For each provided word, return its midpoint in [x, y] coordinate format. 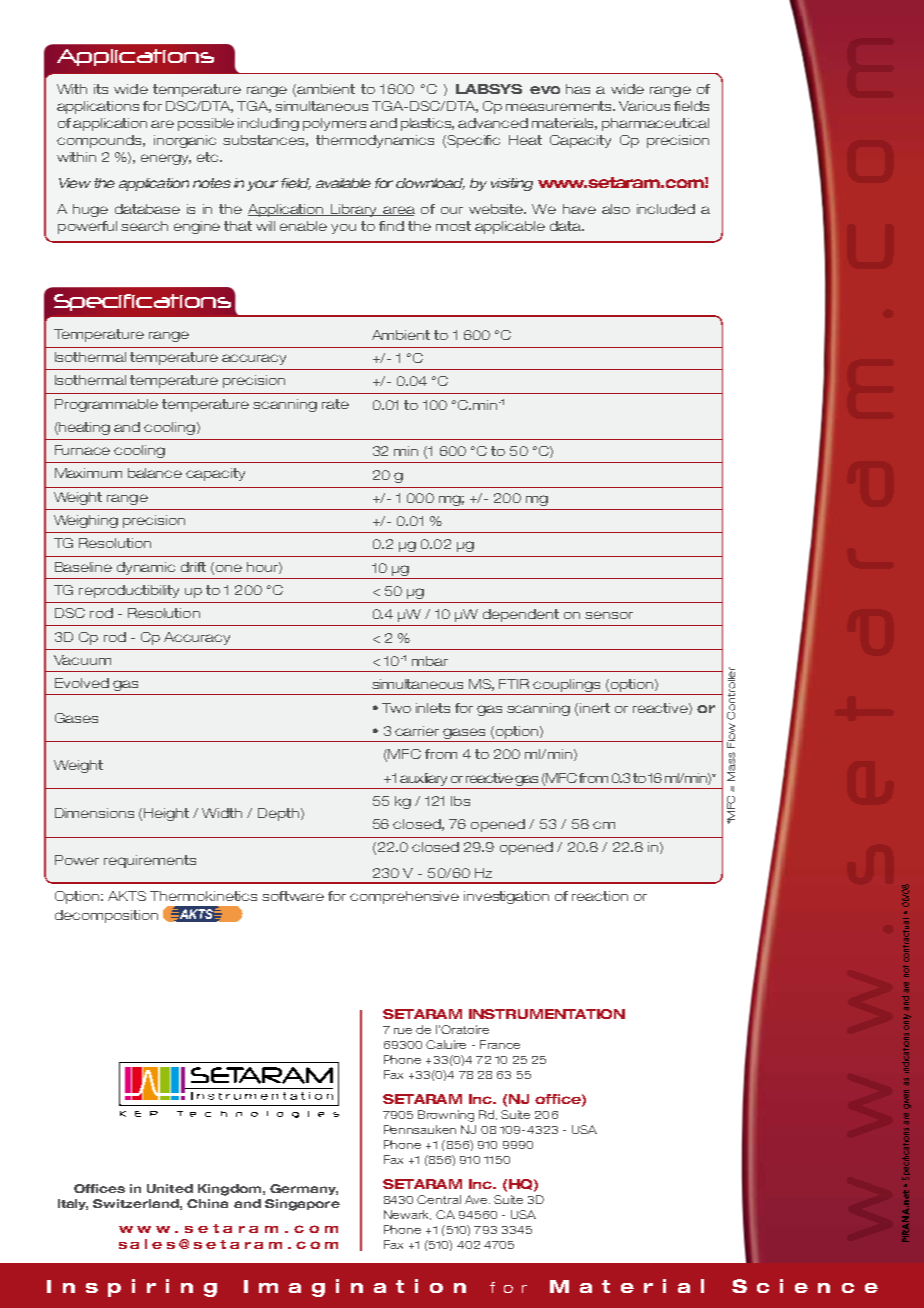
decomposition [106, 916]
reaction [600, 896]
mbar [430, 661]
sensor [609, 615]
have [579, 209]
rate [335, 404]
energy [166, 159]
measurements [560, 106]
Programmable [106, 405]
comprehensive [404, 897]
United [170, 1188]
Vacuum [82, 660]
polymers [334, 124]
